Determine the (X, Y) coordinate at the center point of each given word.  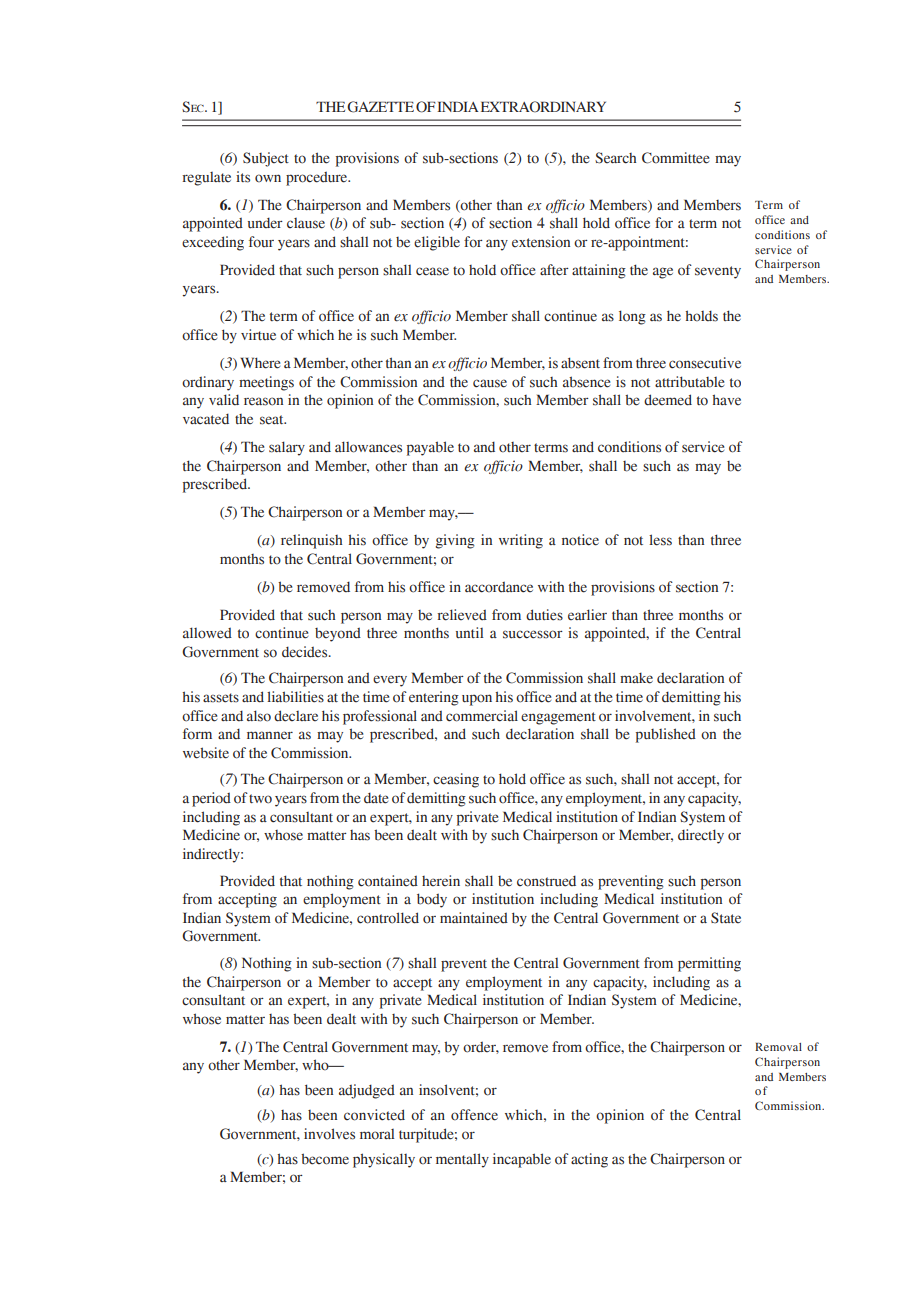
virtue (258, 334)
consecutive (705, 363)
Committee (675, 158)
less (660, 540)
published (666, 735)
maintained (474, 918)
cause (490, 383)
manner (270, 735)
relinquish (311, 541)
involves (329, 1134)
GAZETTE (380, 107)
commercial (482, 716)
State (726, 918)
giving (455, 541)
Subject (266, 159)
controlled (388, 918)
